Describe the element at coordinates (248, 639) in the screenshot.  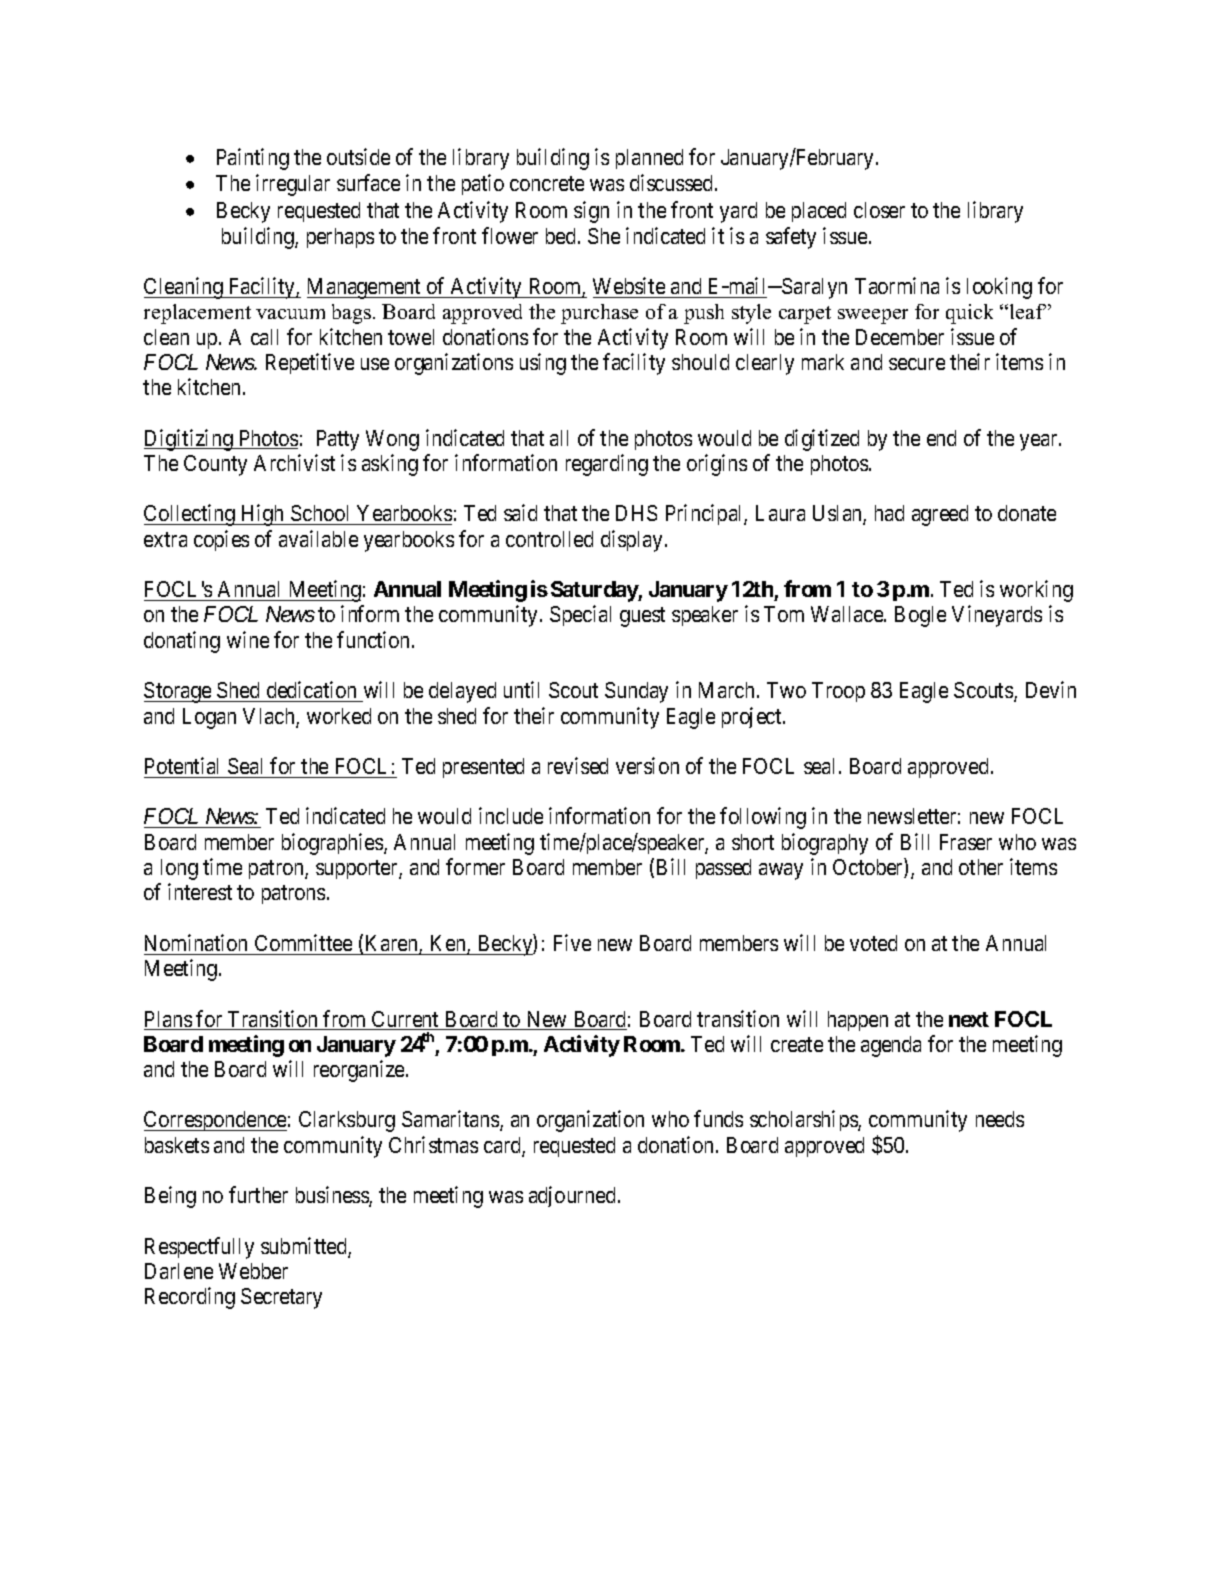
I see `wine` at that location.
